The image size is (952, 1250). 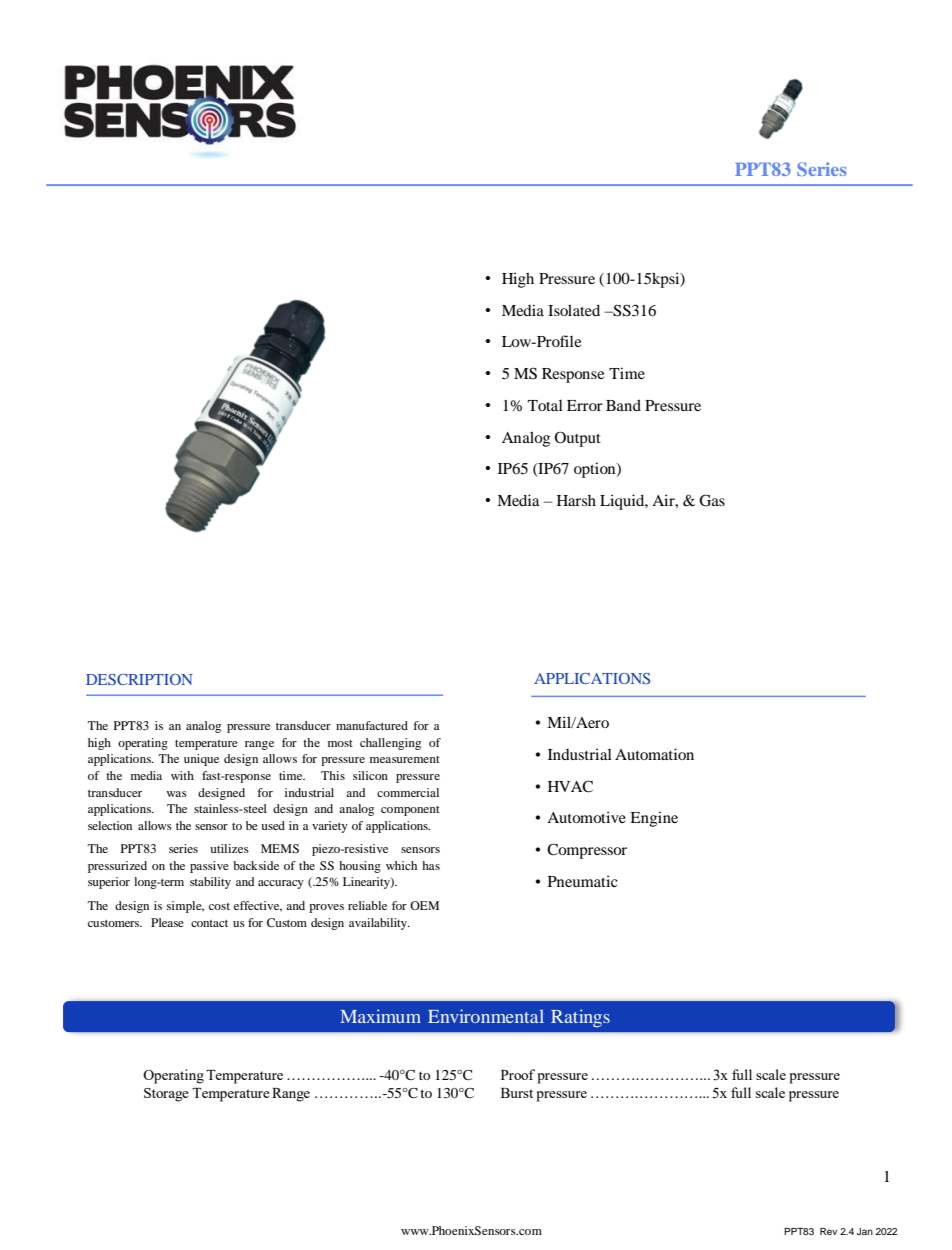 What do you see at coordinates (623, 405) in the screenshot?
I see `Band` at bounding box center [623, 405].
